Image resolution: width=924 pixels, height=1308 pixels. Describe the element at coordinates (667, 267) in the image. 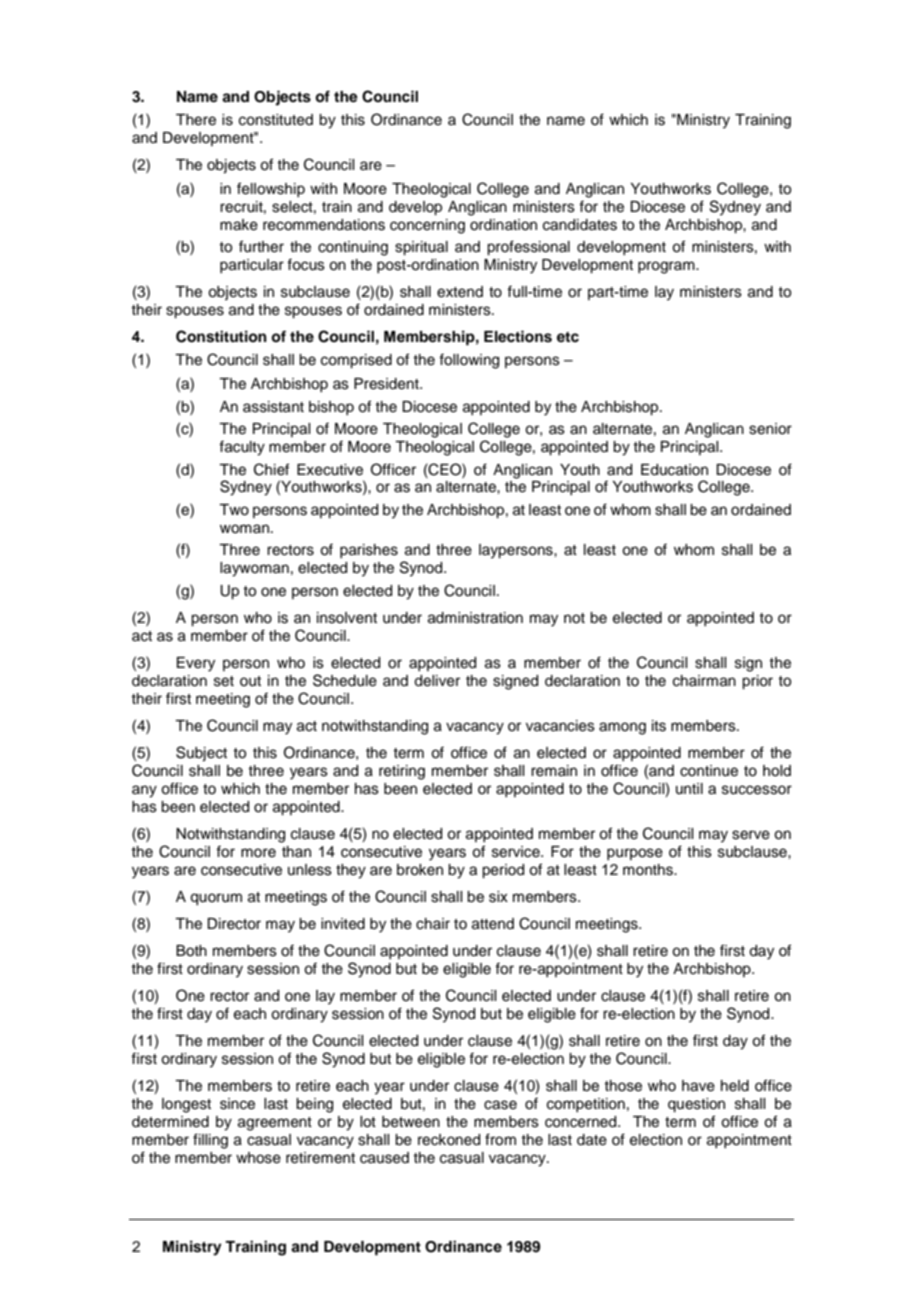

I see `program` at that location.
